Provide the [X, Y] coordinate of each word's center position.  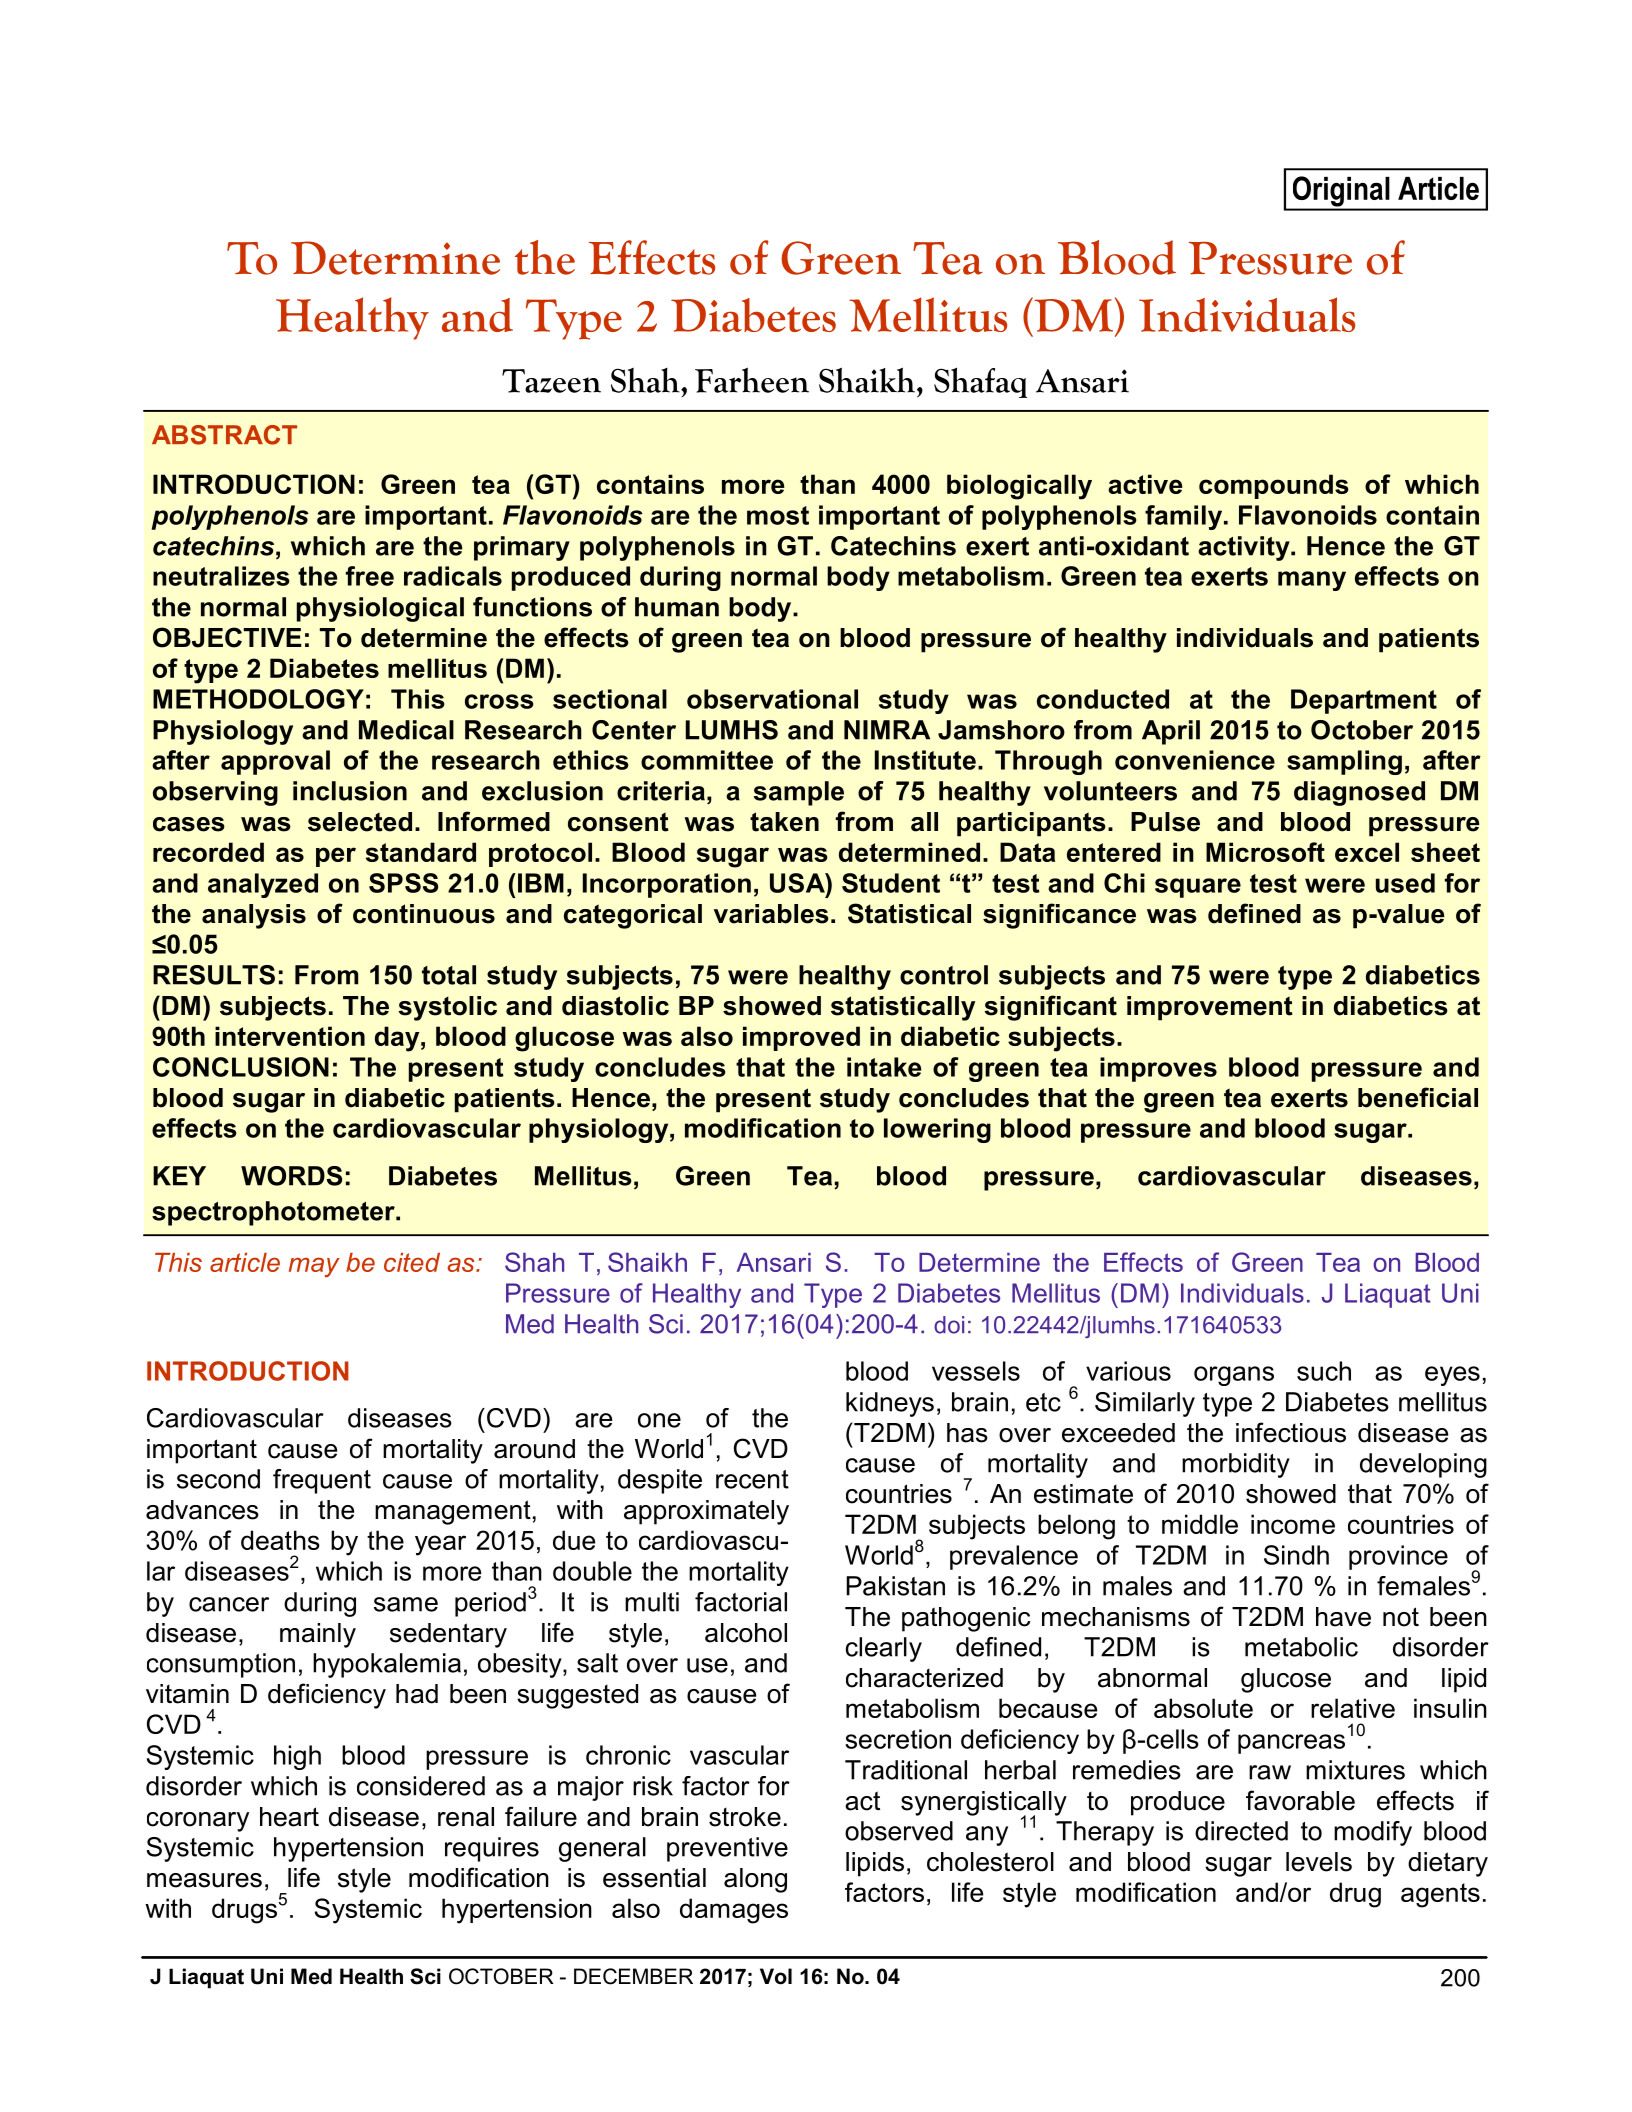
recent [752, 1479]
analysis [254, 916]
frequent [322, 1481]
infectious [1291, 1432]
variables [771, 914]
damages [734, 1911]
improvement [1210, 1008]
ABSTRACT [224, 435]
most [778, 515]
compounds [1274, 486]
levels [1319, 1862]
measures [204, 1880]
